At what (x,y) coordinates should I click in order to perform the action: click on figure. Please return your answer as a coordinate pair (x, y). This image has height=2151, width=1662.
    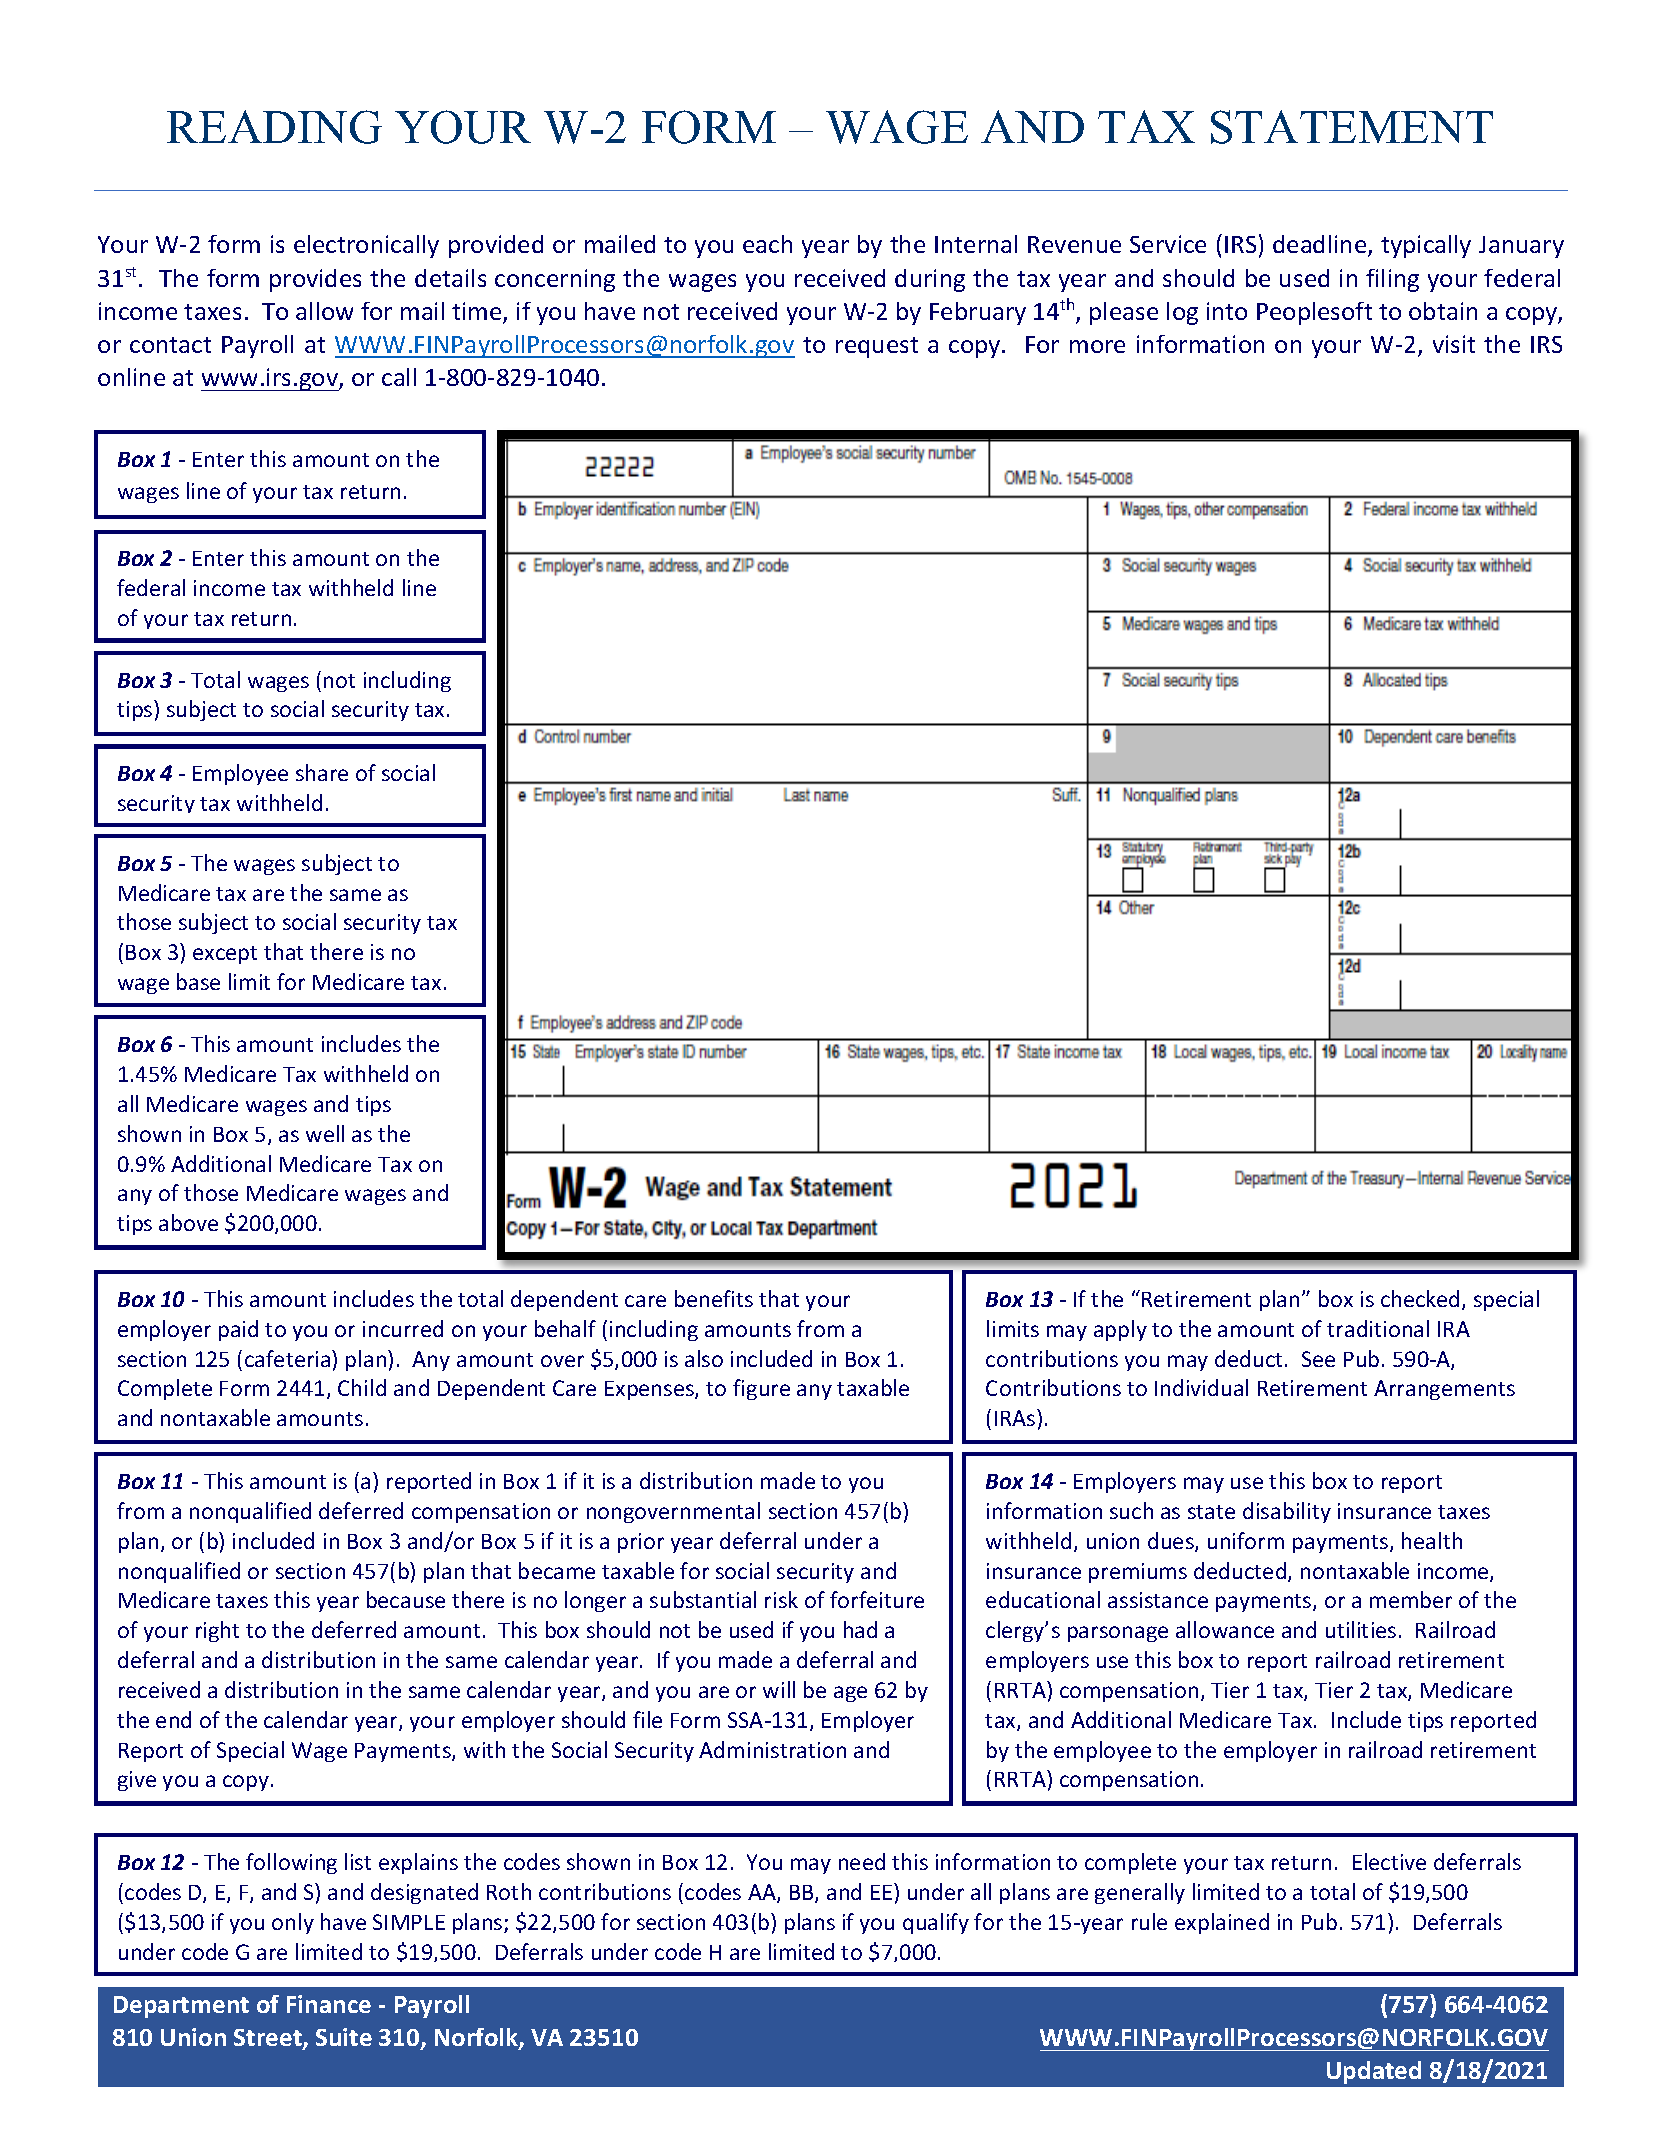
    Looking at the image, I should click on (761, 1389).
